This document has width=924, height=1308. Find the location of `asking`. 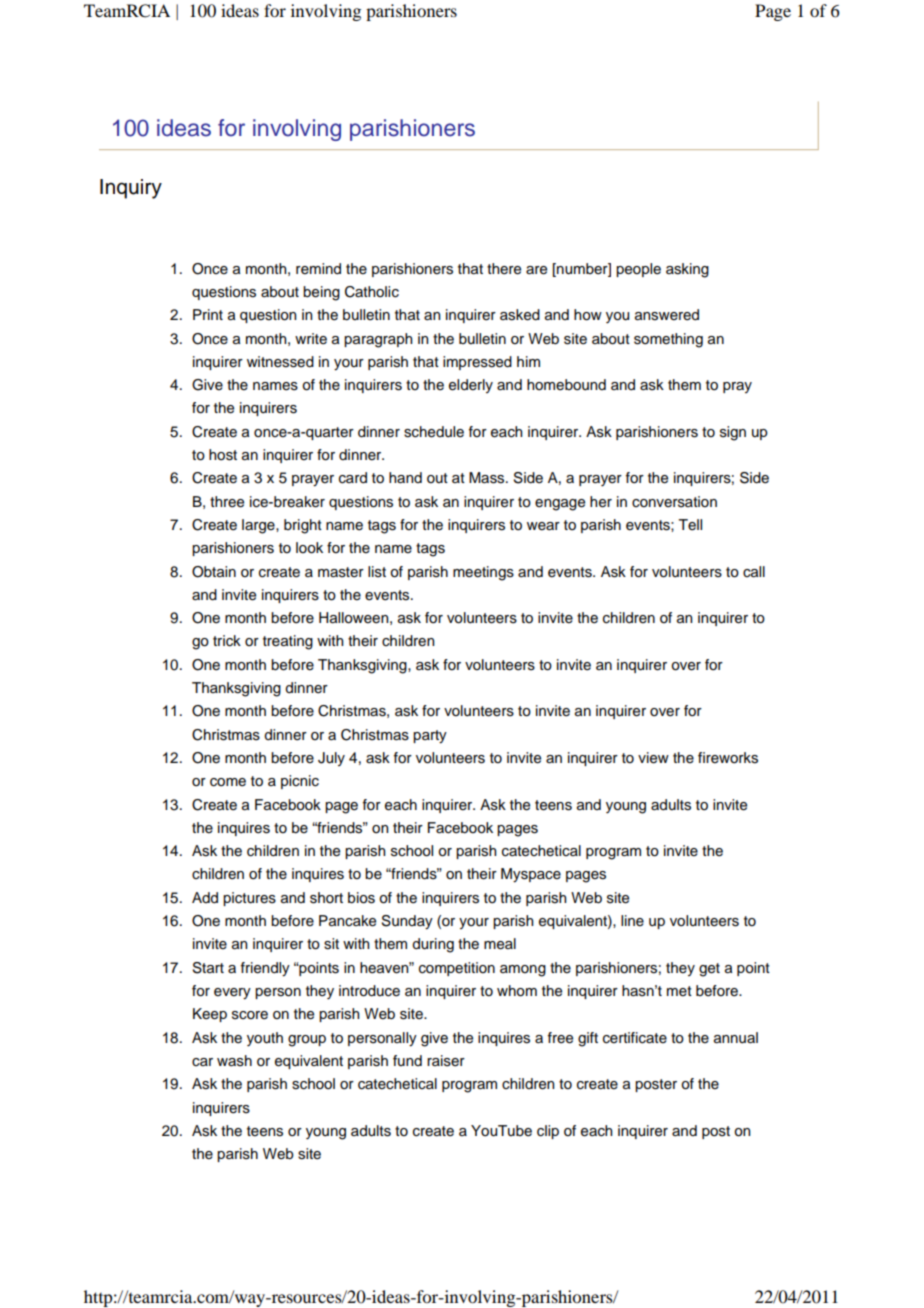

asking is located at coordinates (687, 270).
